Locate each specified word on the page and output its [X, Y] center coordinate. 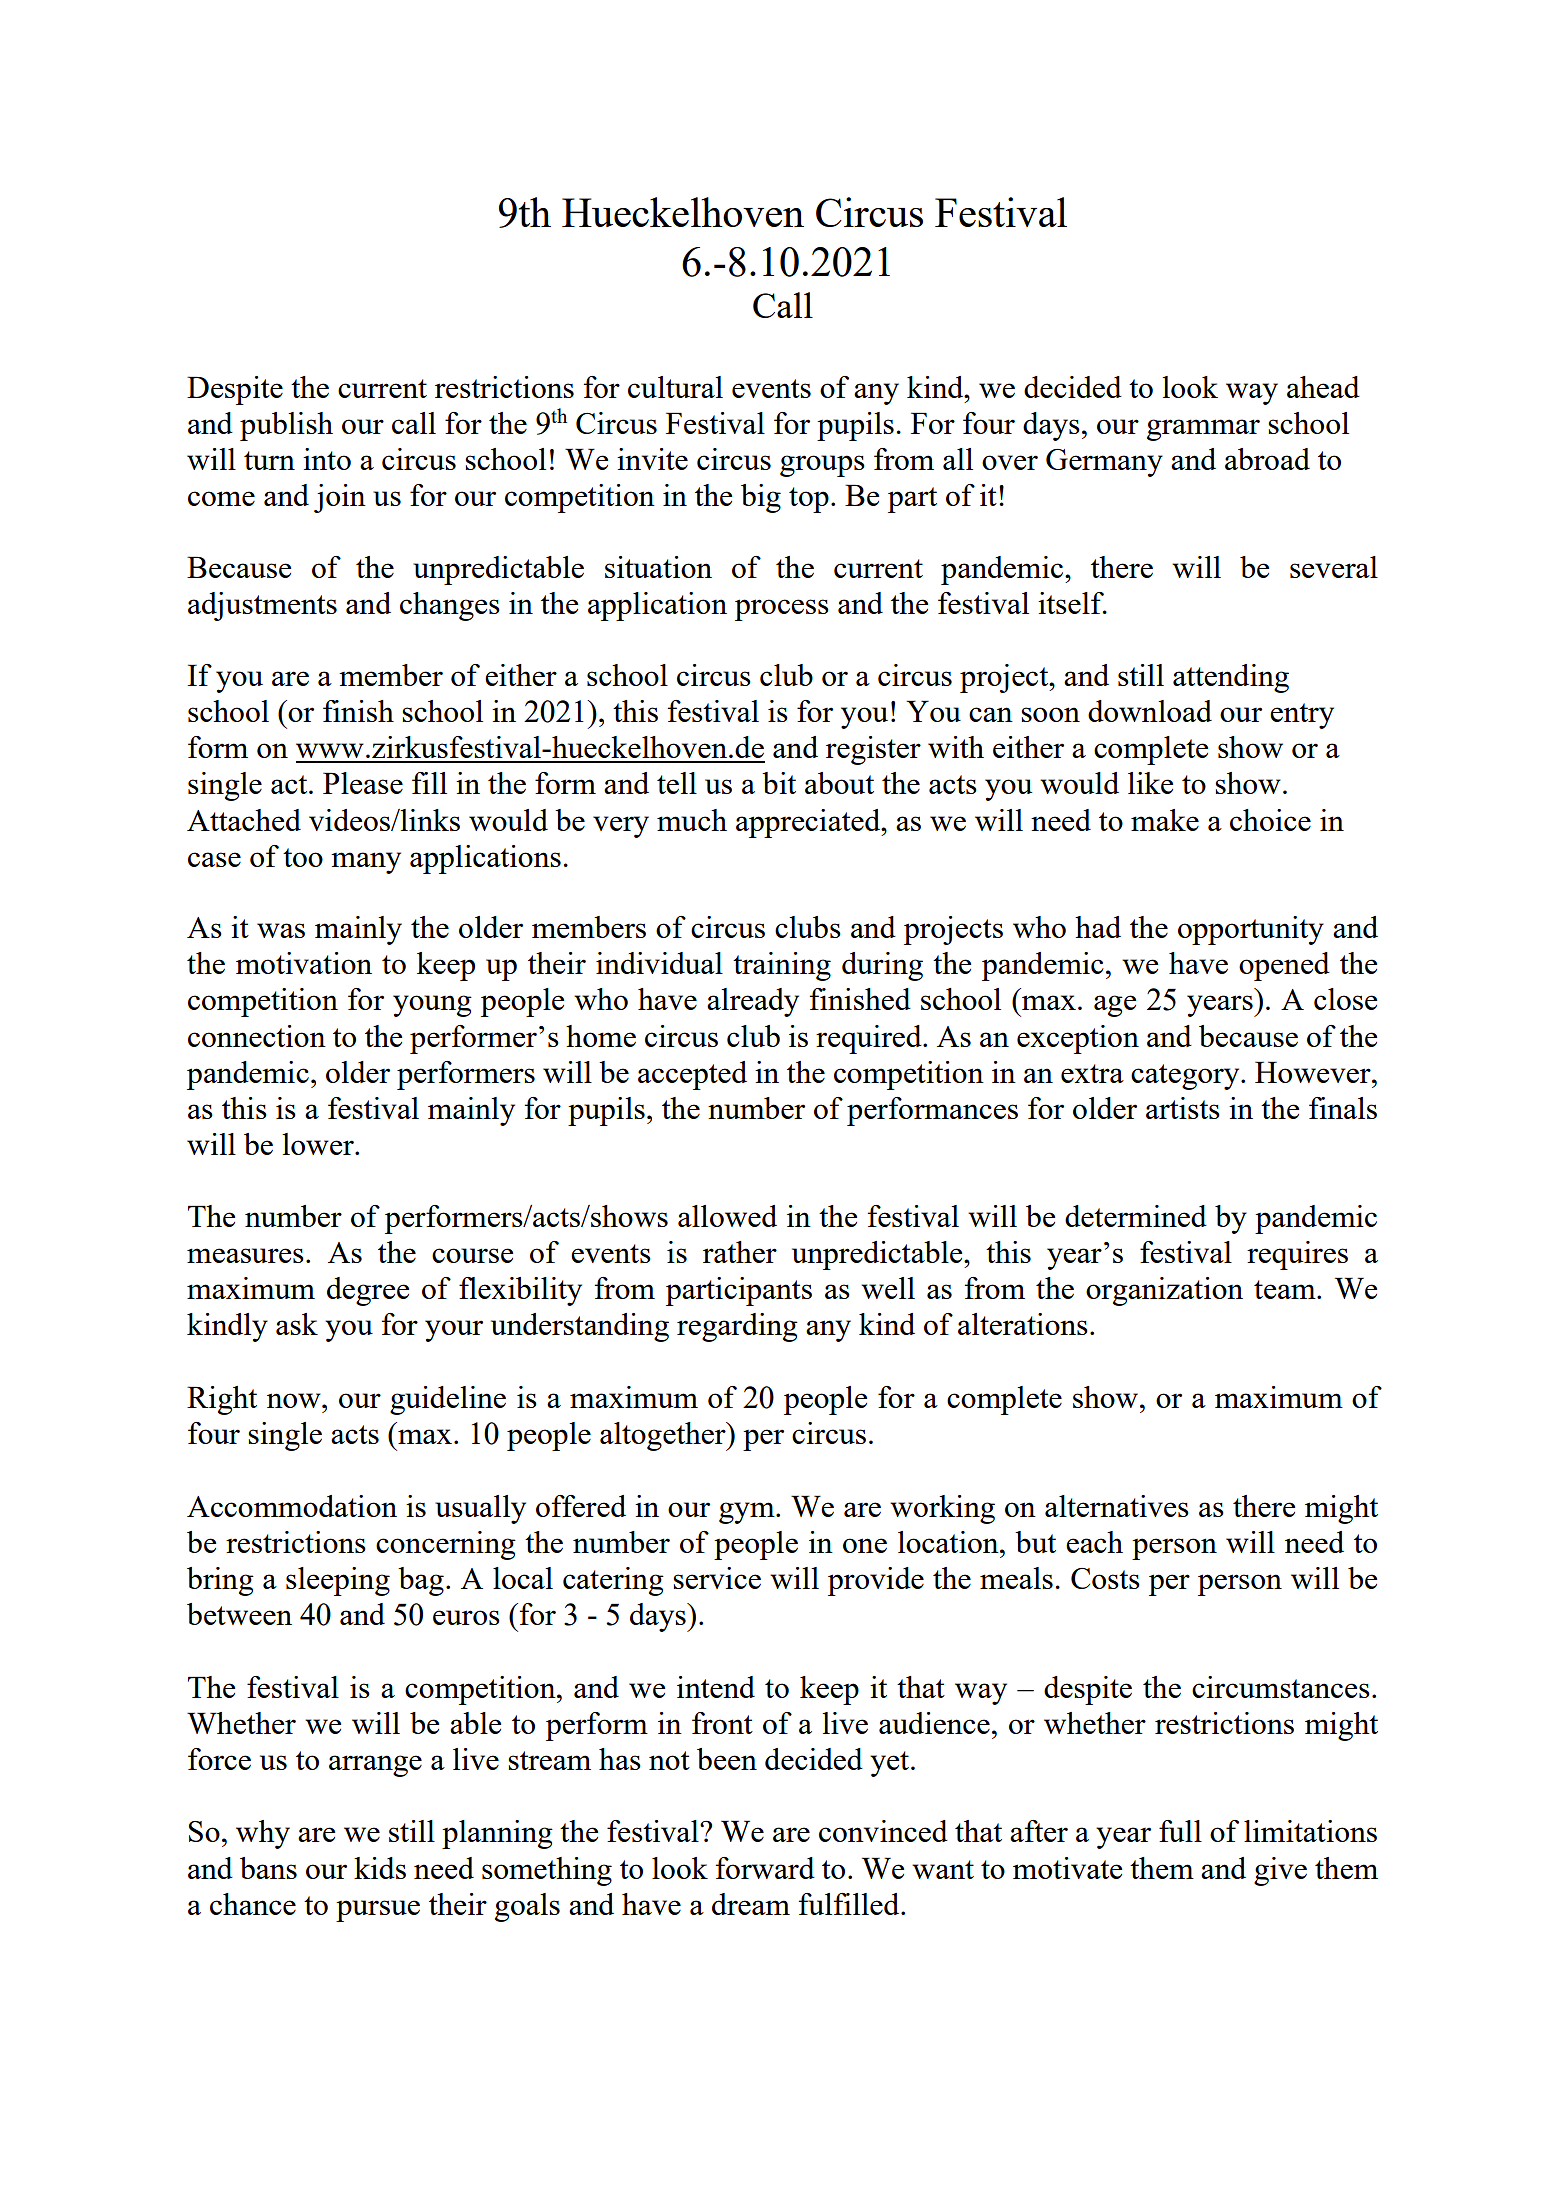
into [327, 459]
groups [822, 466]
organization [1164, 1291]
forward [765, 1868]
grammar [1203, 430]
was [281, 930]
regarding [737, 1327]
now [295, 1400]
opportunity [1251, 930]
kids [380, 1868]
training [782, 966]
